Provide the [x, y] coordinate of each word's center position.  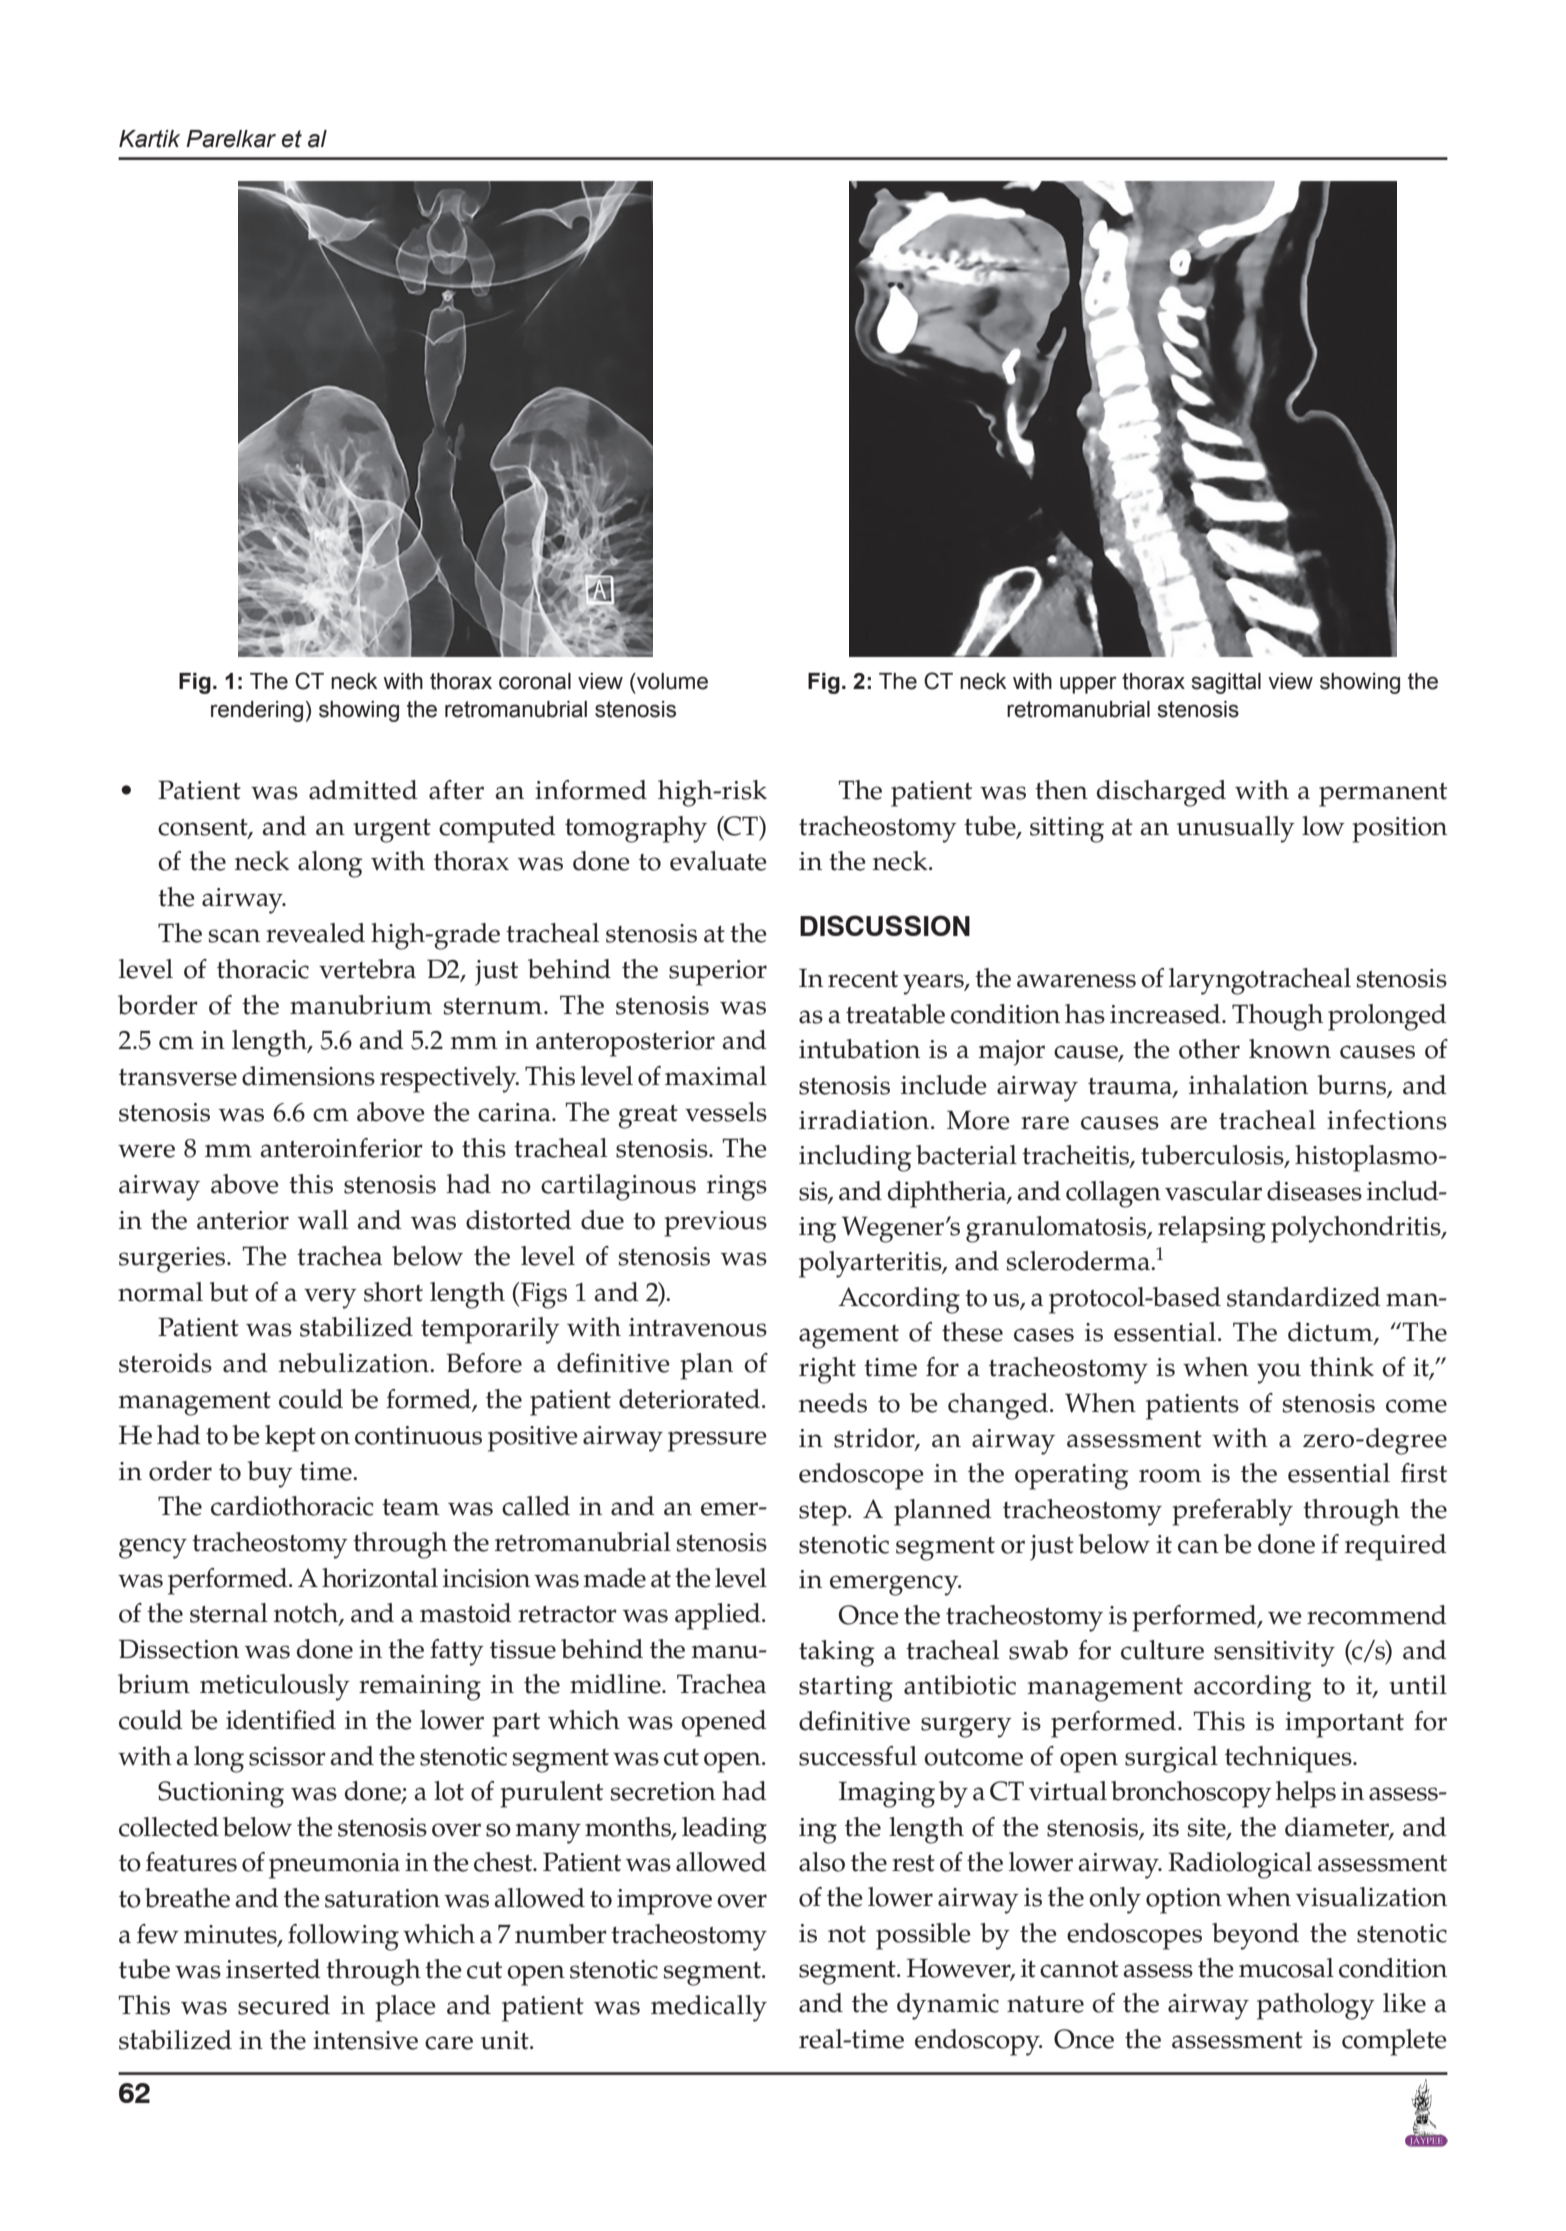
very [330, 1298]
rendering [257, 711]
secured [284, 2005]
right [827, 1370]
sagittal [1226, 683]
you [1279, 1373]
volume [671, 681]
